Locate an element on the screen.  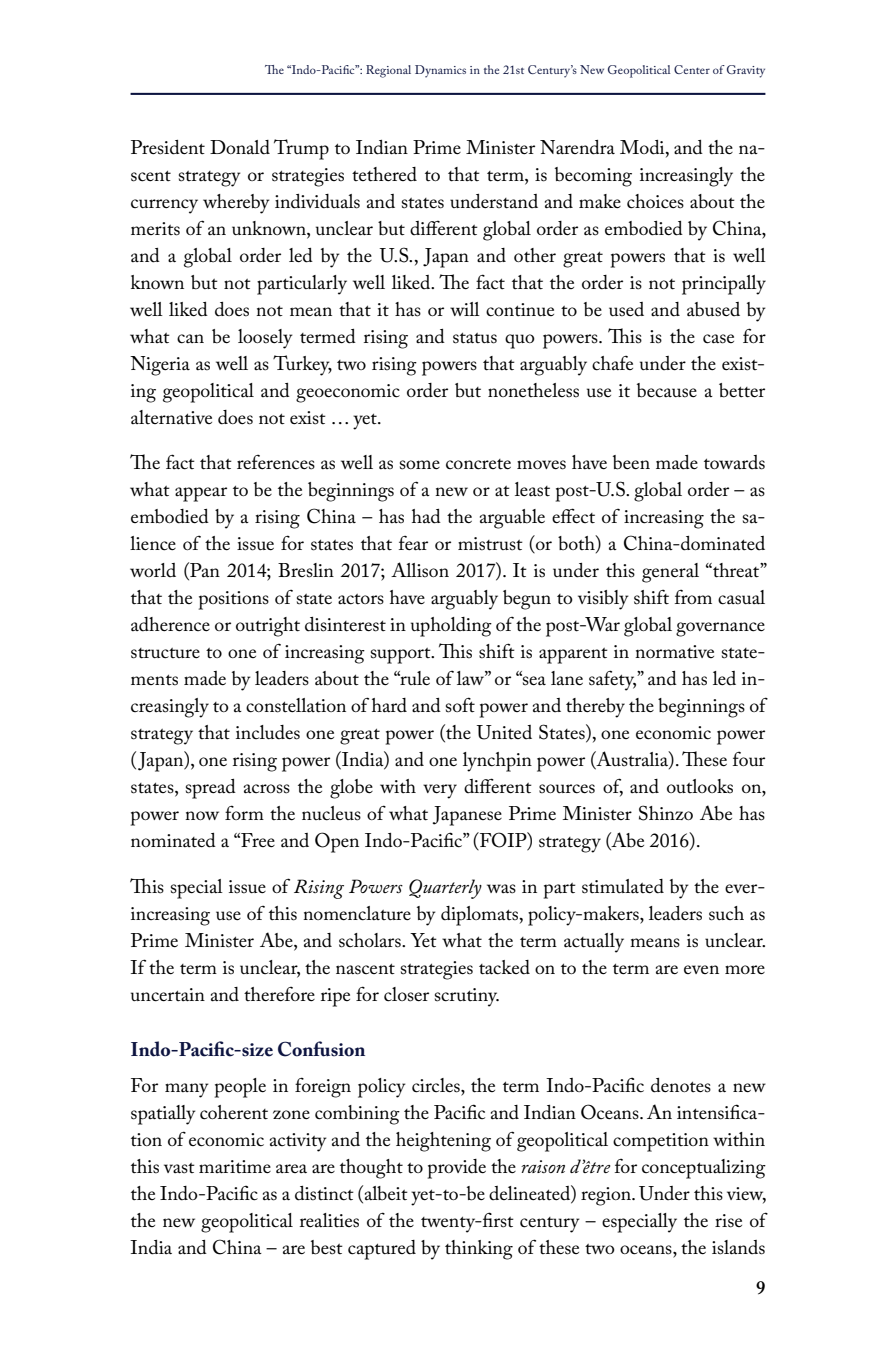
form is located at coordinates (244, 812).
